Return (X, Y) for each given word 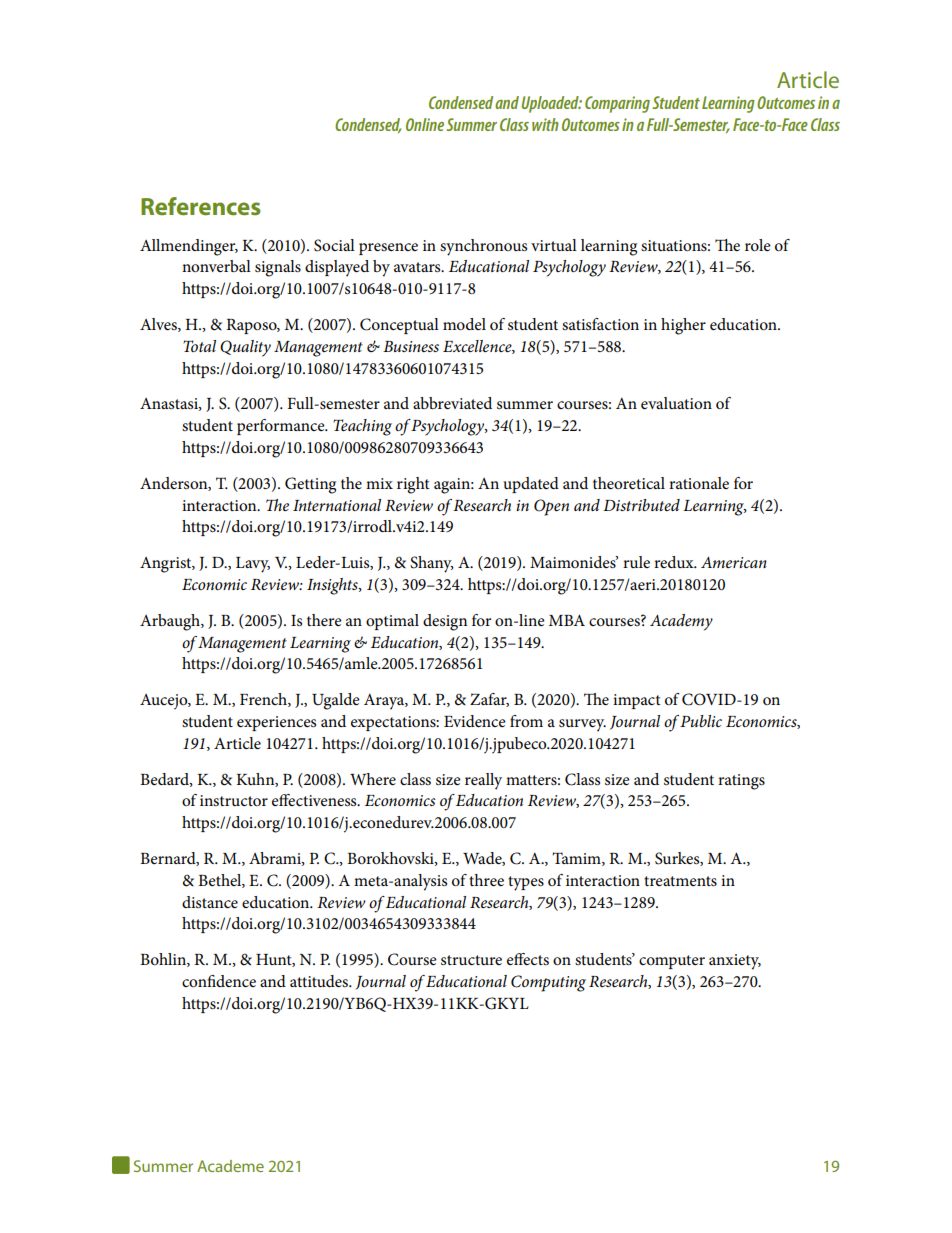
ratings (741, 782)
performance (282, 427)
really (483, 781)
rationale (699, 483)
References (201, 206)
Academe (230, 1166)
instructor (234, 800)
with (545, 124)
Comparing (617, 104)
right (413, 485)
